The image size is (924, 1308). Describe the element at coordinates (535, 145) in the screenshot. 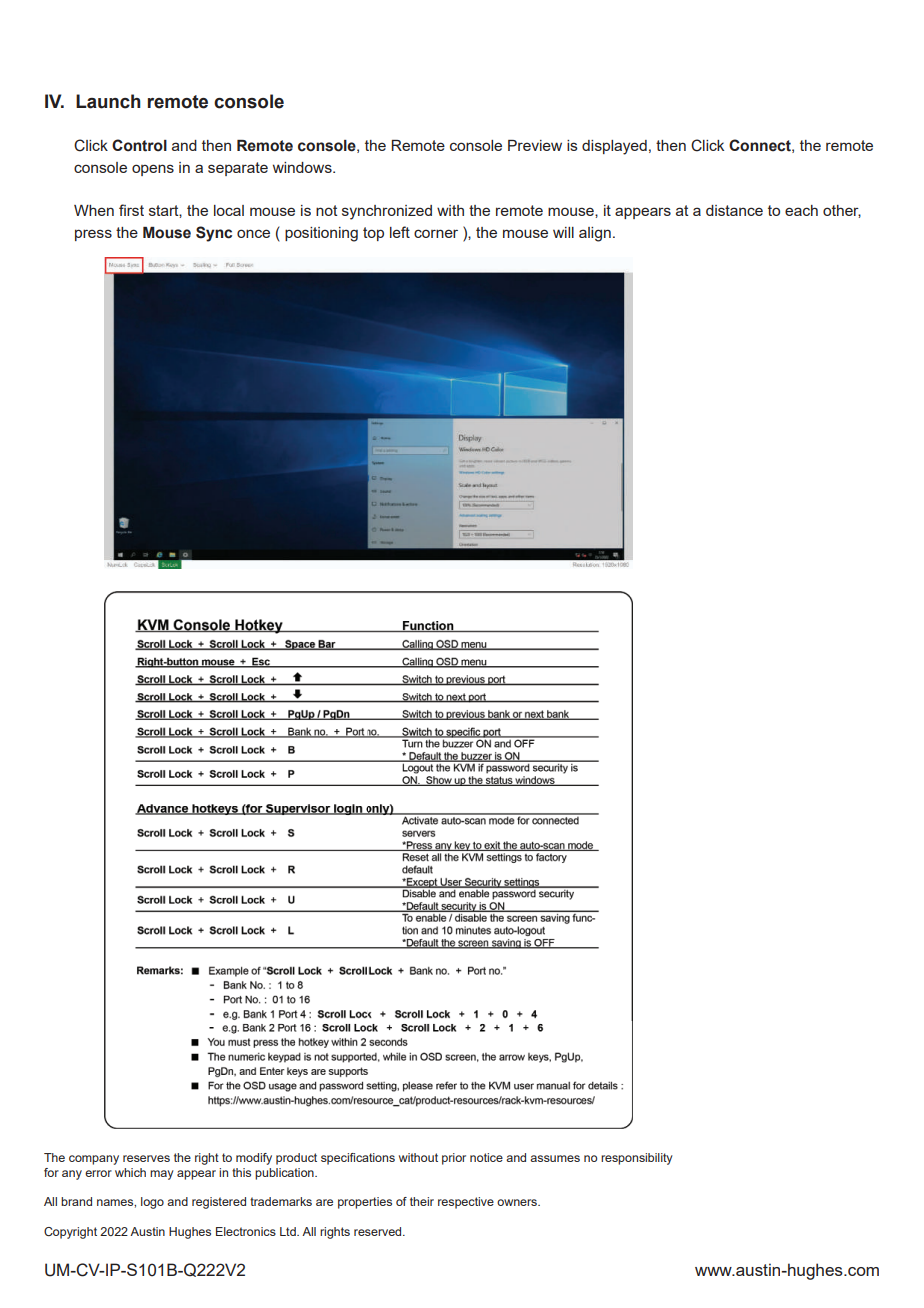

I see `Preview` at that location.
